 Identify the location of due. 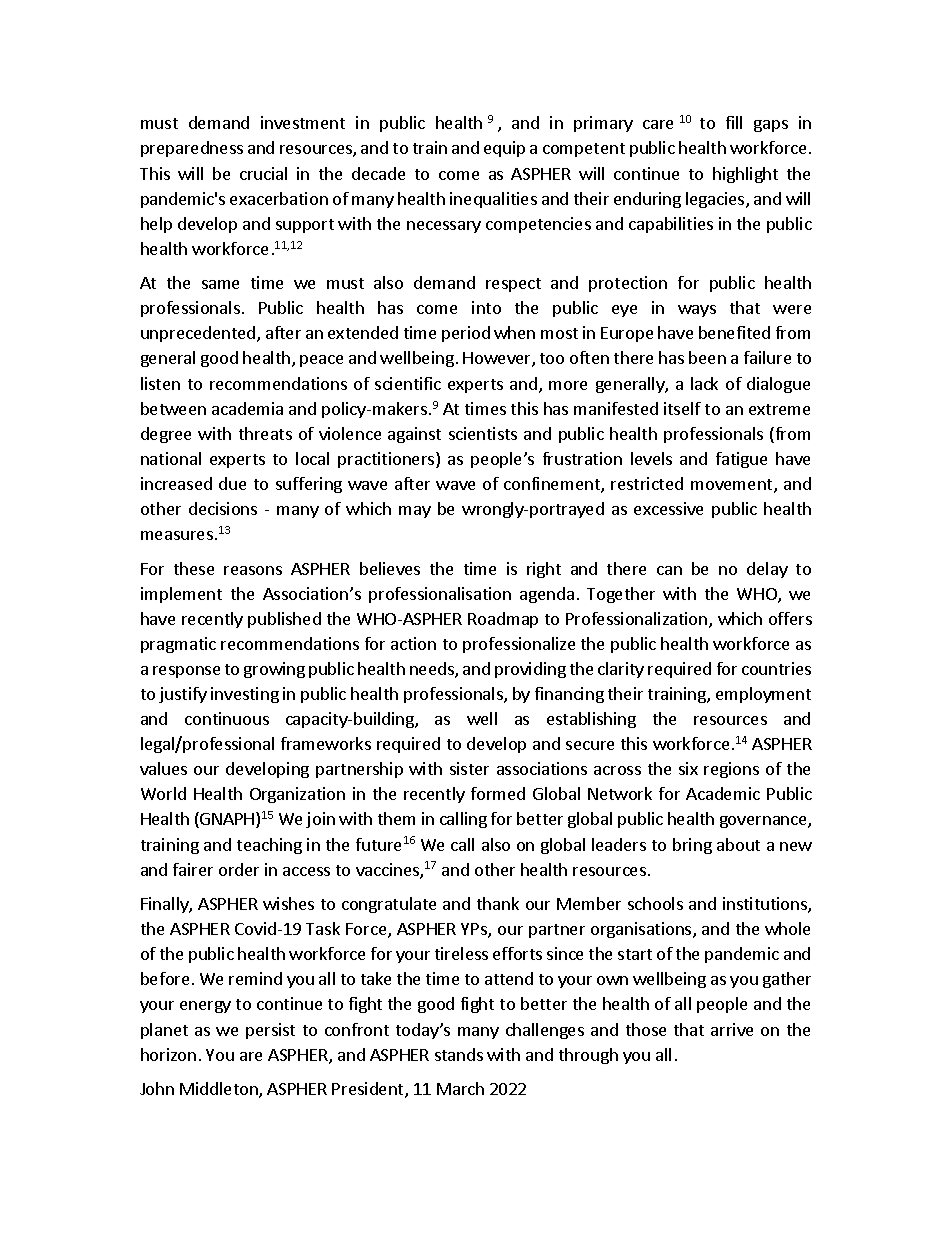
(232, 483).
